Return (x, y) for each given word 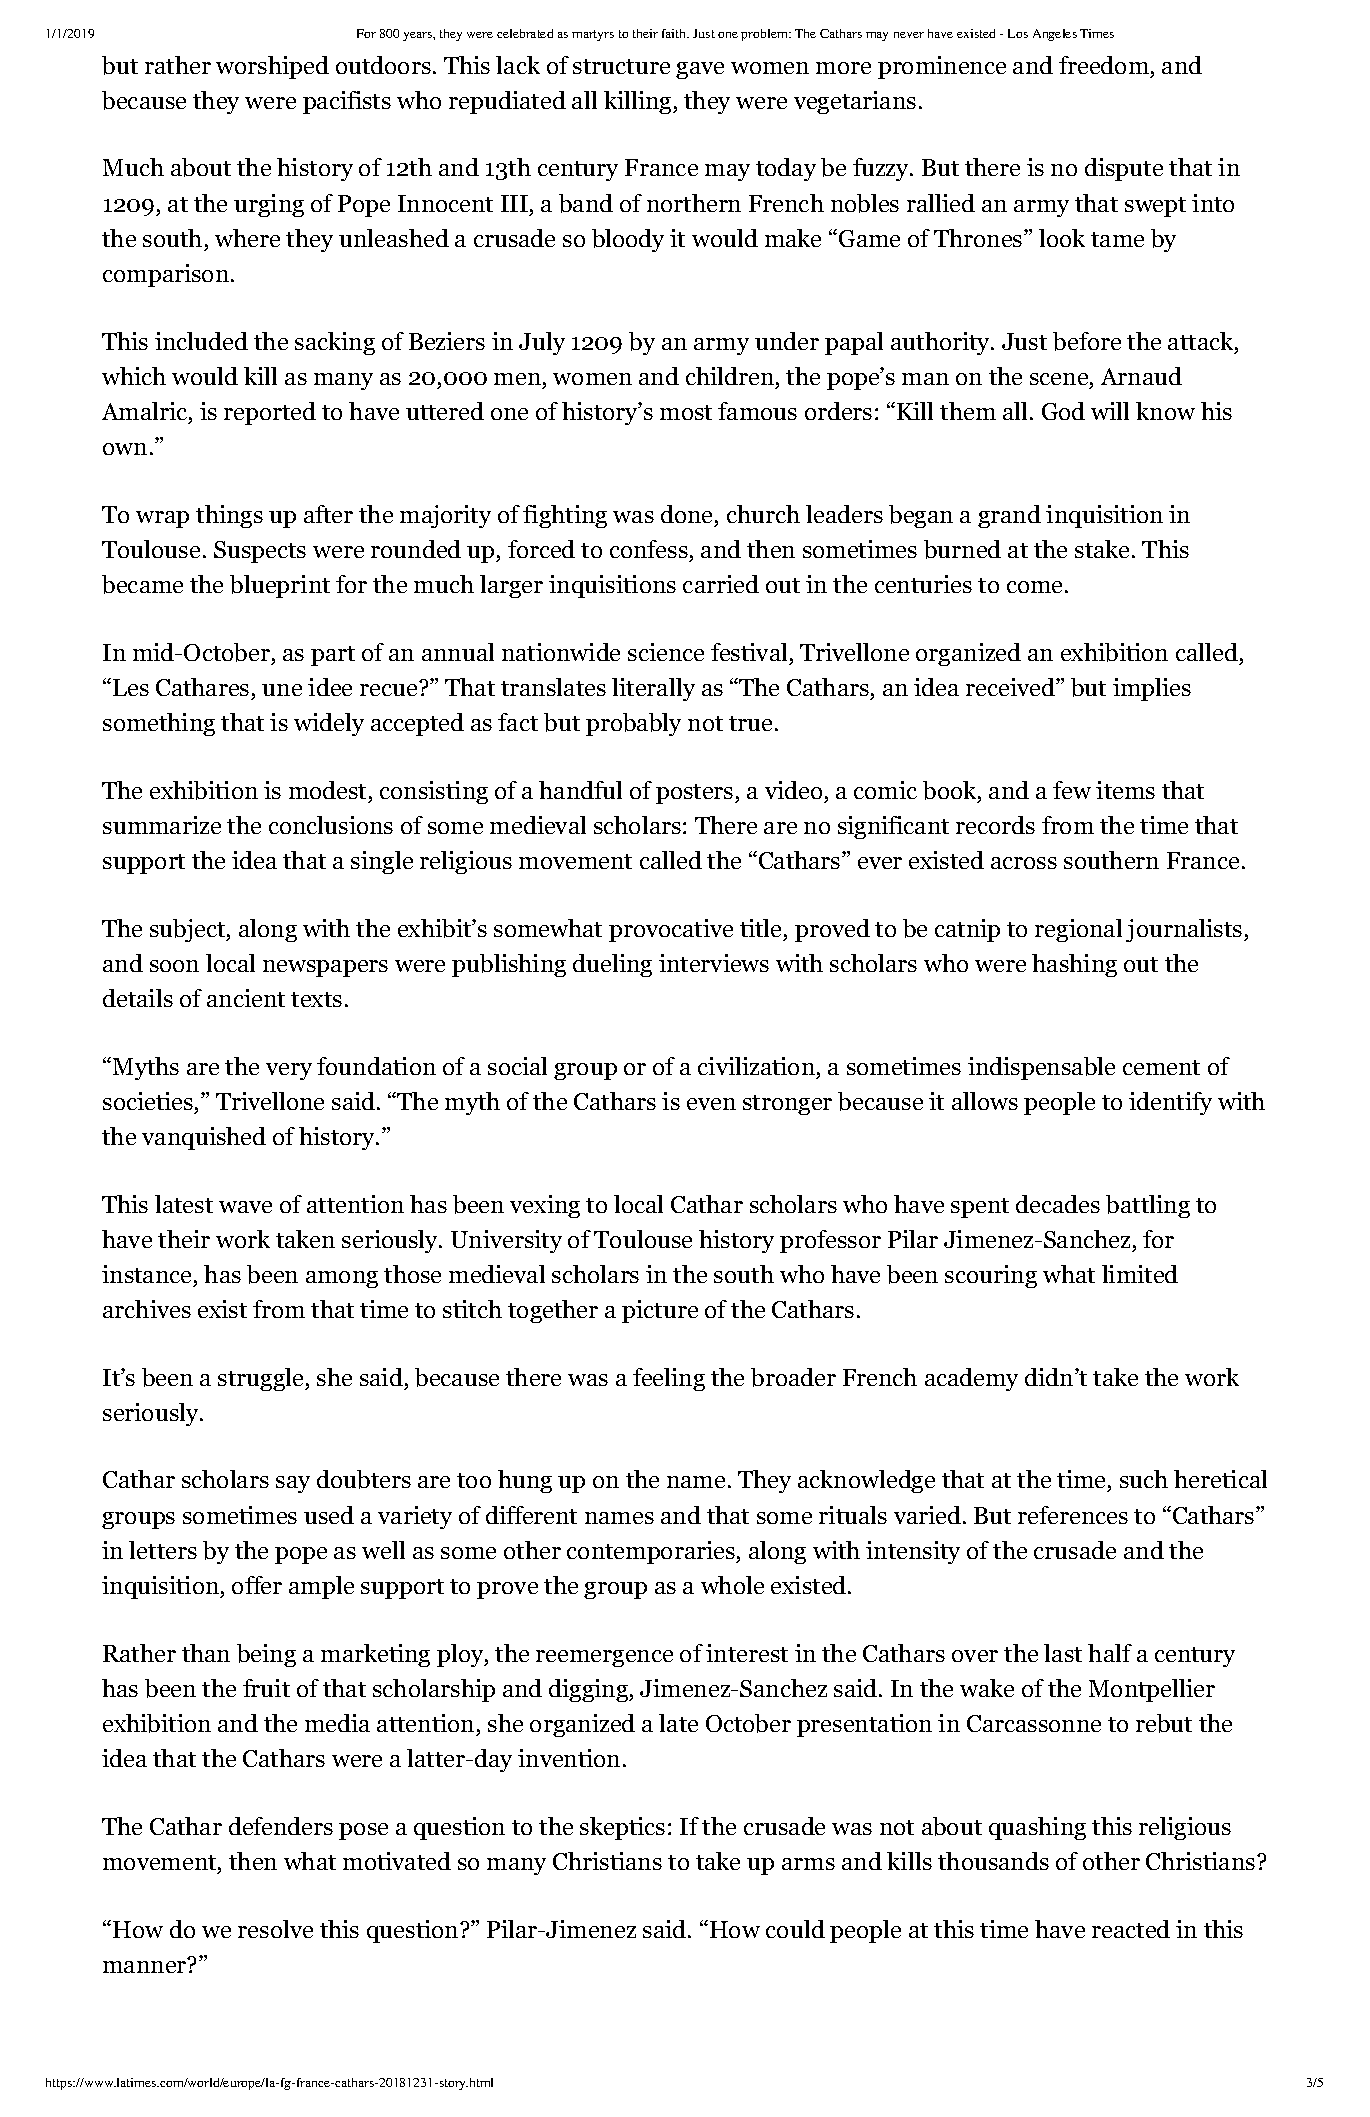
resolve (275, 1929)
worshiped (272, 67)
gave (700, 70)
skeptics (622, 1828)
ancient (246, 998)
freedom (1104, 65)
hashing (1074, 965)
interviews (714, 963)
